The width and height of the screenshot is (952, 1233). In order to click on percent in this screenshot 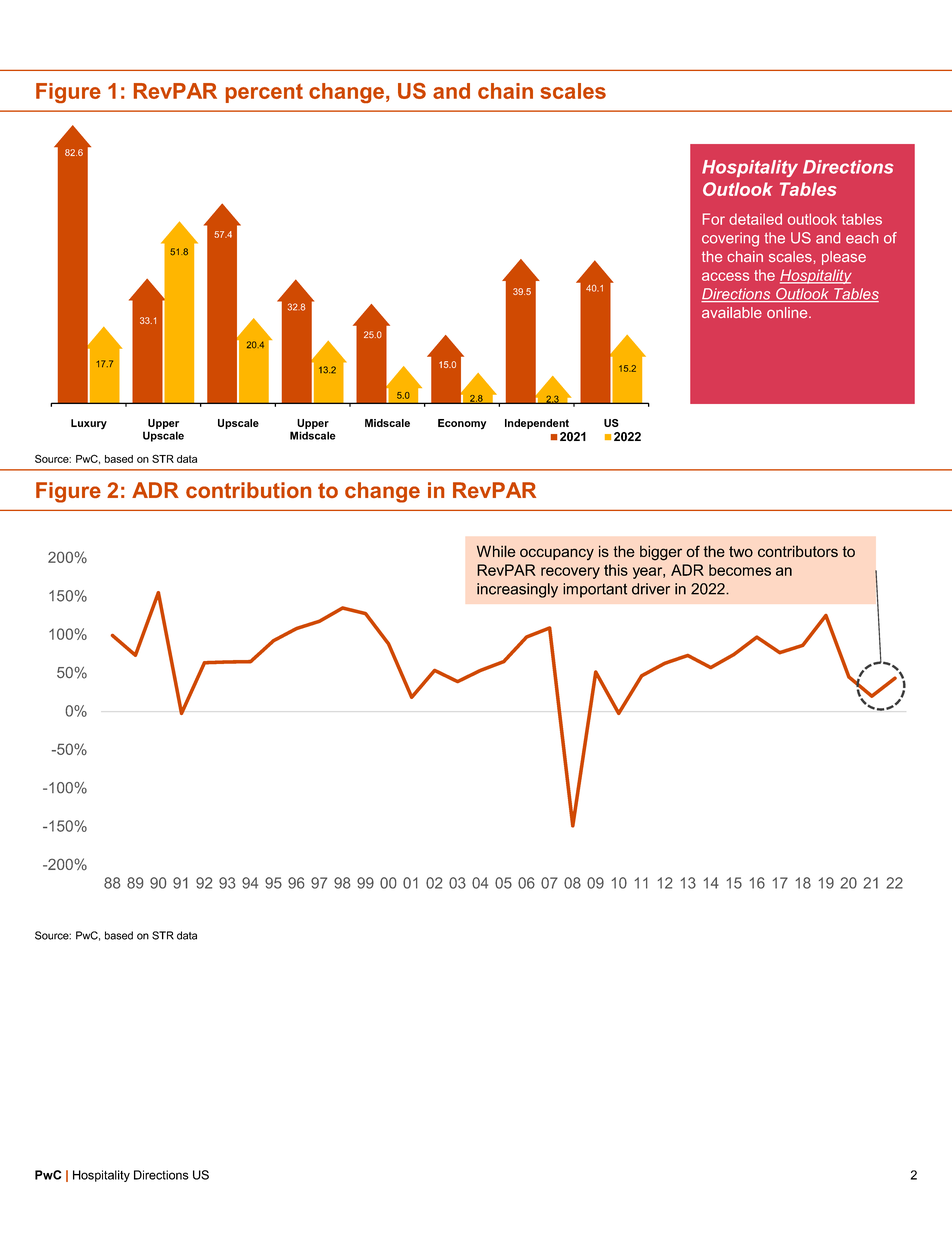, I will do `click(264, 93)`.
